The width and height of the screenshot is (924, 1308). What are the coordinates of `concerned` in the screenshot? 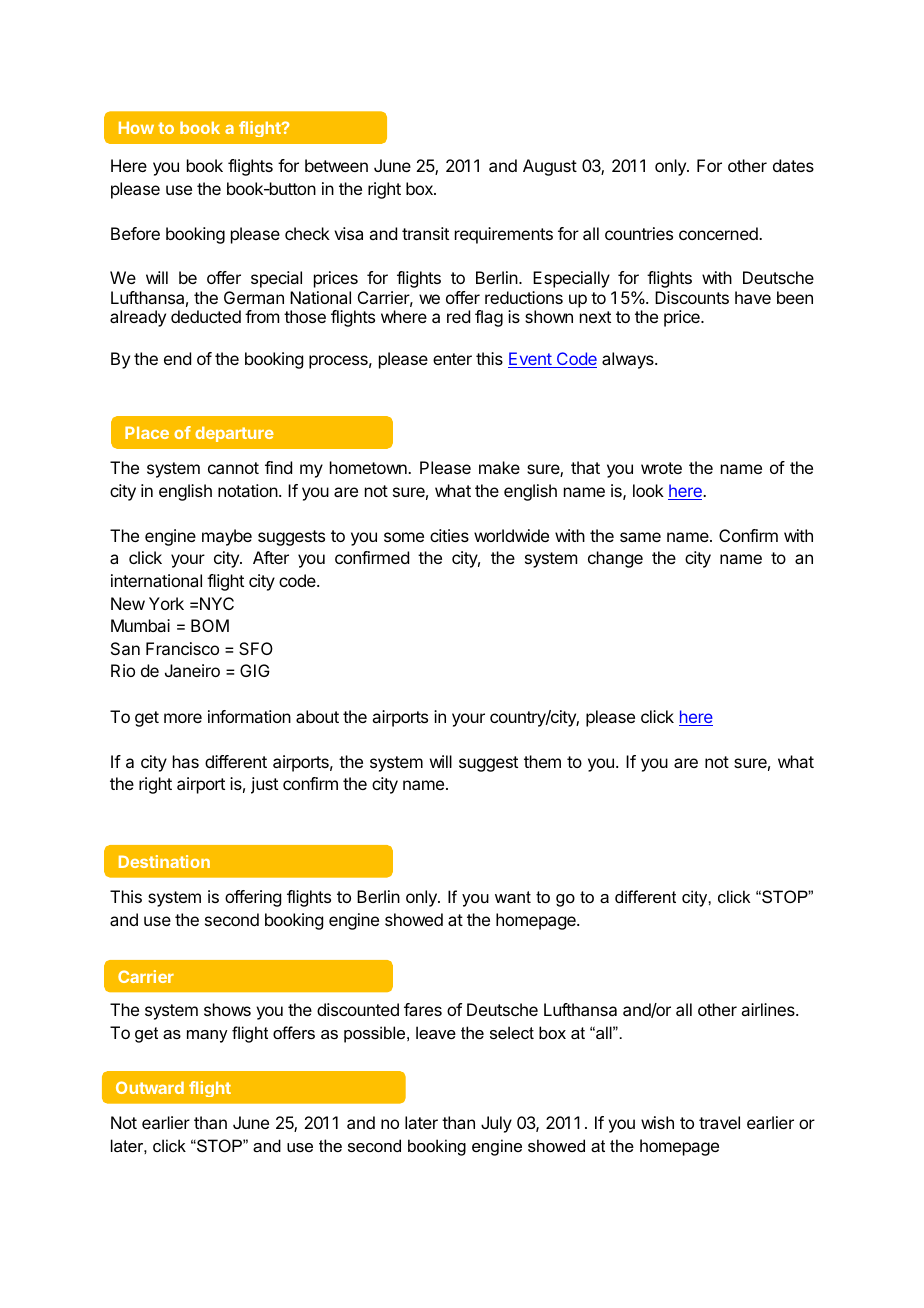 It's located at (719, 233).
